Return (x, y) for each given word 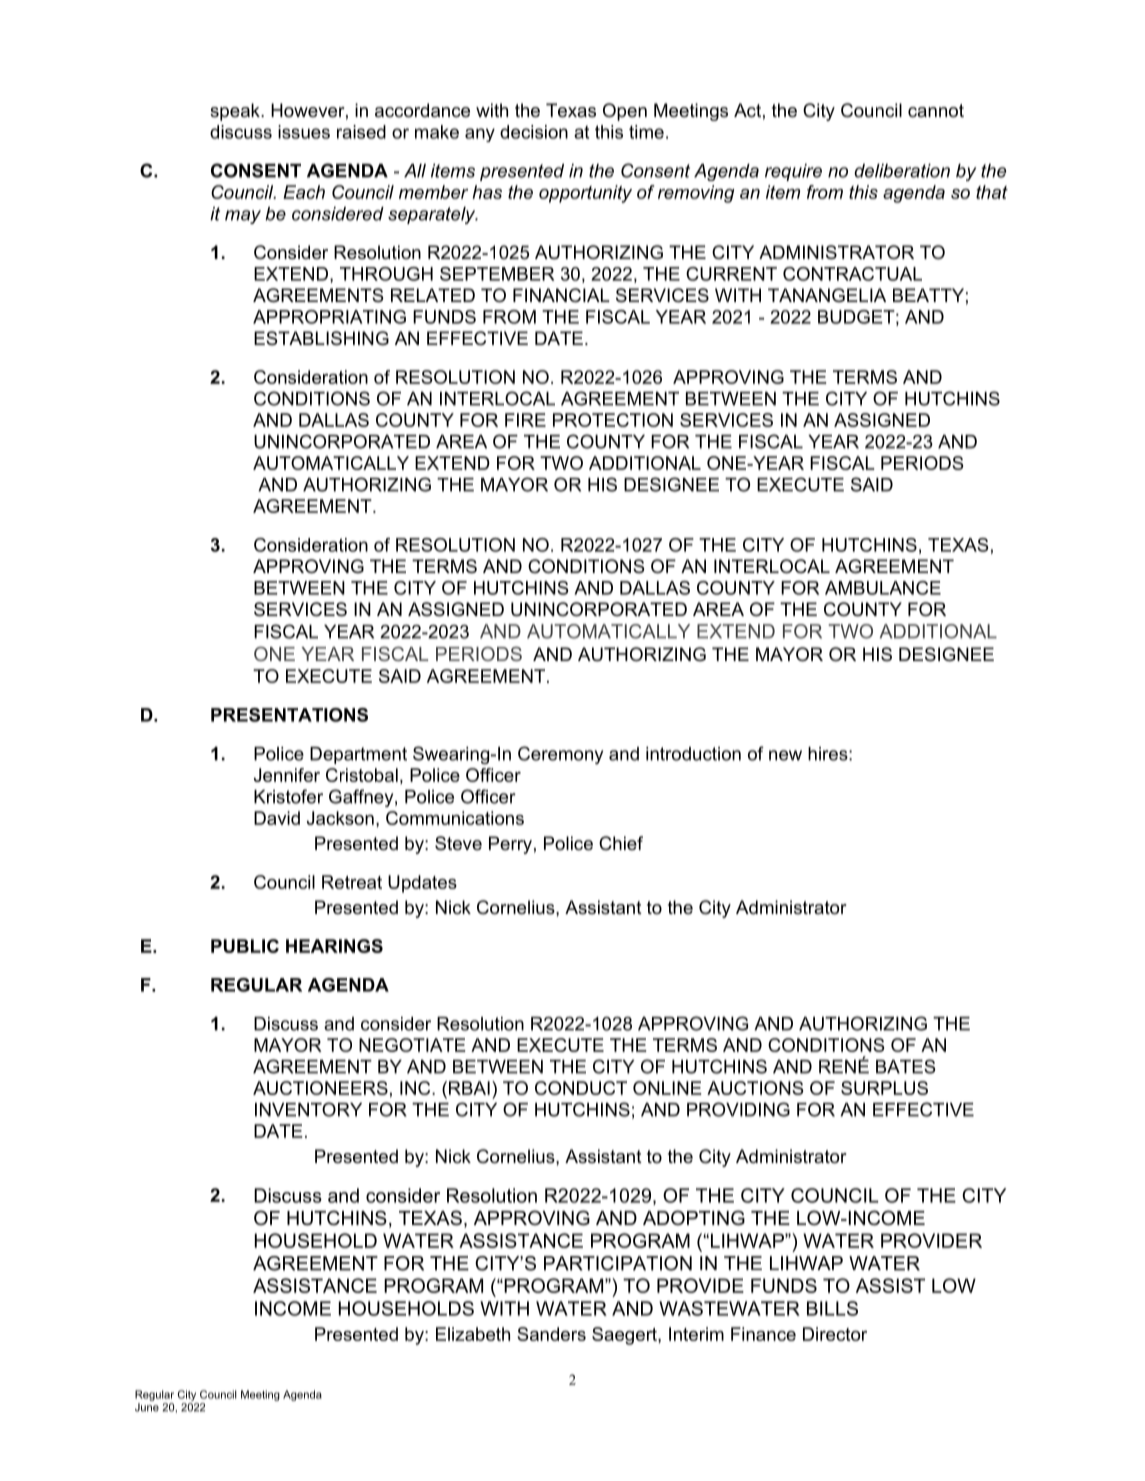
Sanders (551, 1334)
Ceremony (560, 755)
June (147, 1407)
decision (534, 132)
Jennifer (287, 775)
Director (835, 1334)
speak (236, 112)
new (785, 755)
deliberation (902, 171)
